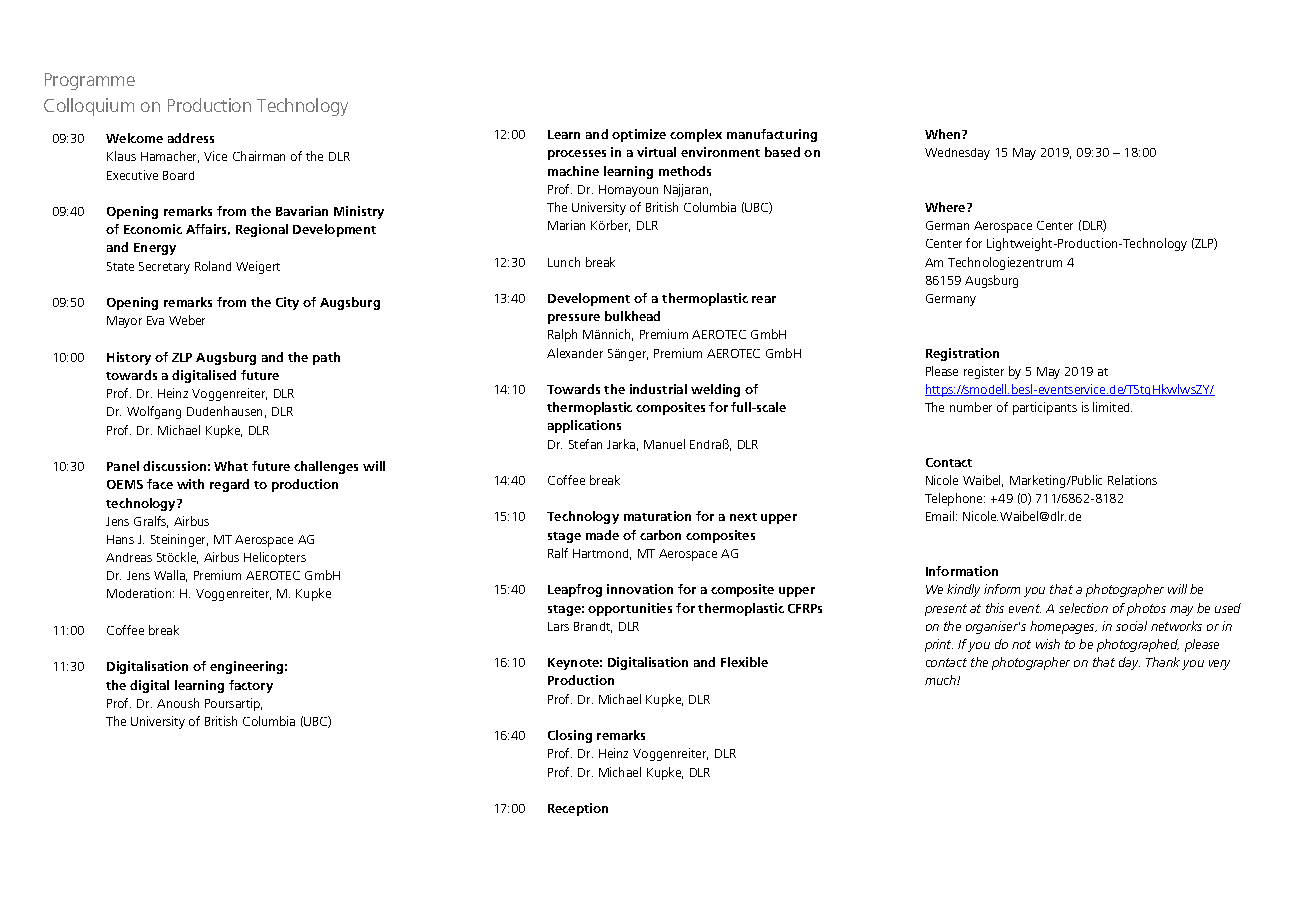 This screenshot has height=924, width=1308. I want to click on selection, so click(1083, 608).
